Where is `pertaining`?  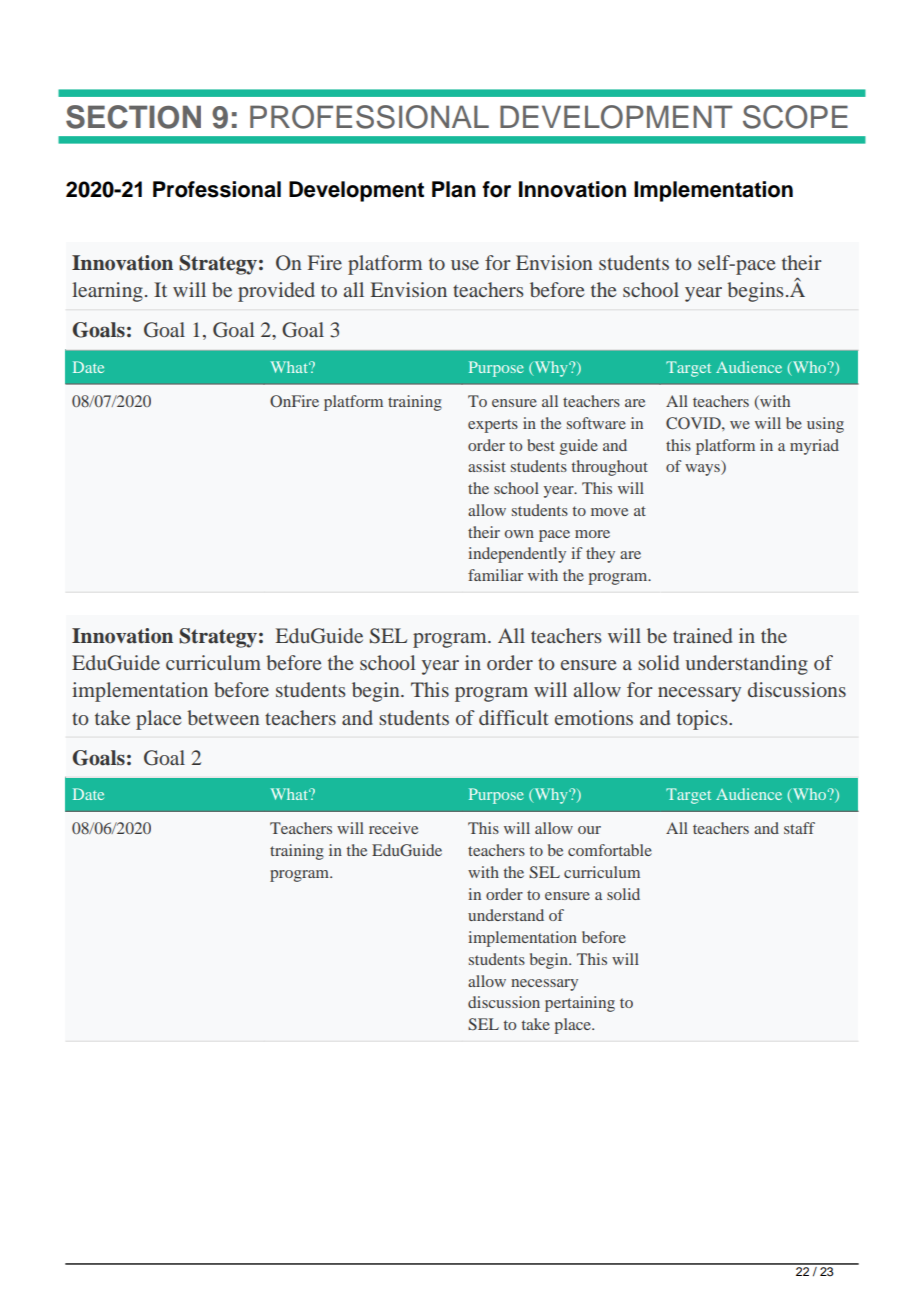 pertaining is located at coordinates (580, 1004).
